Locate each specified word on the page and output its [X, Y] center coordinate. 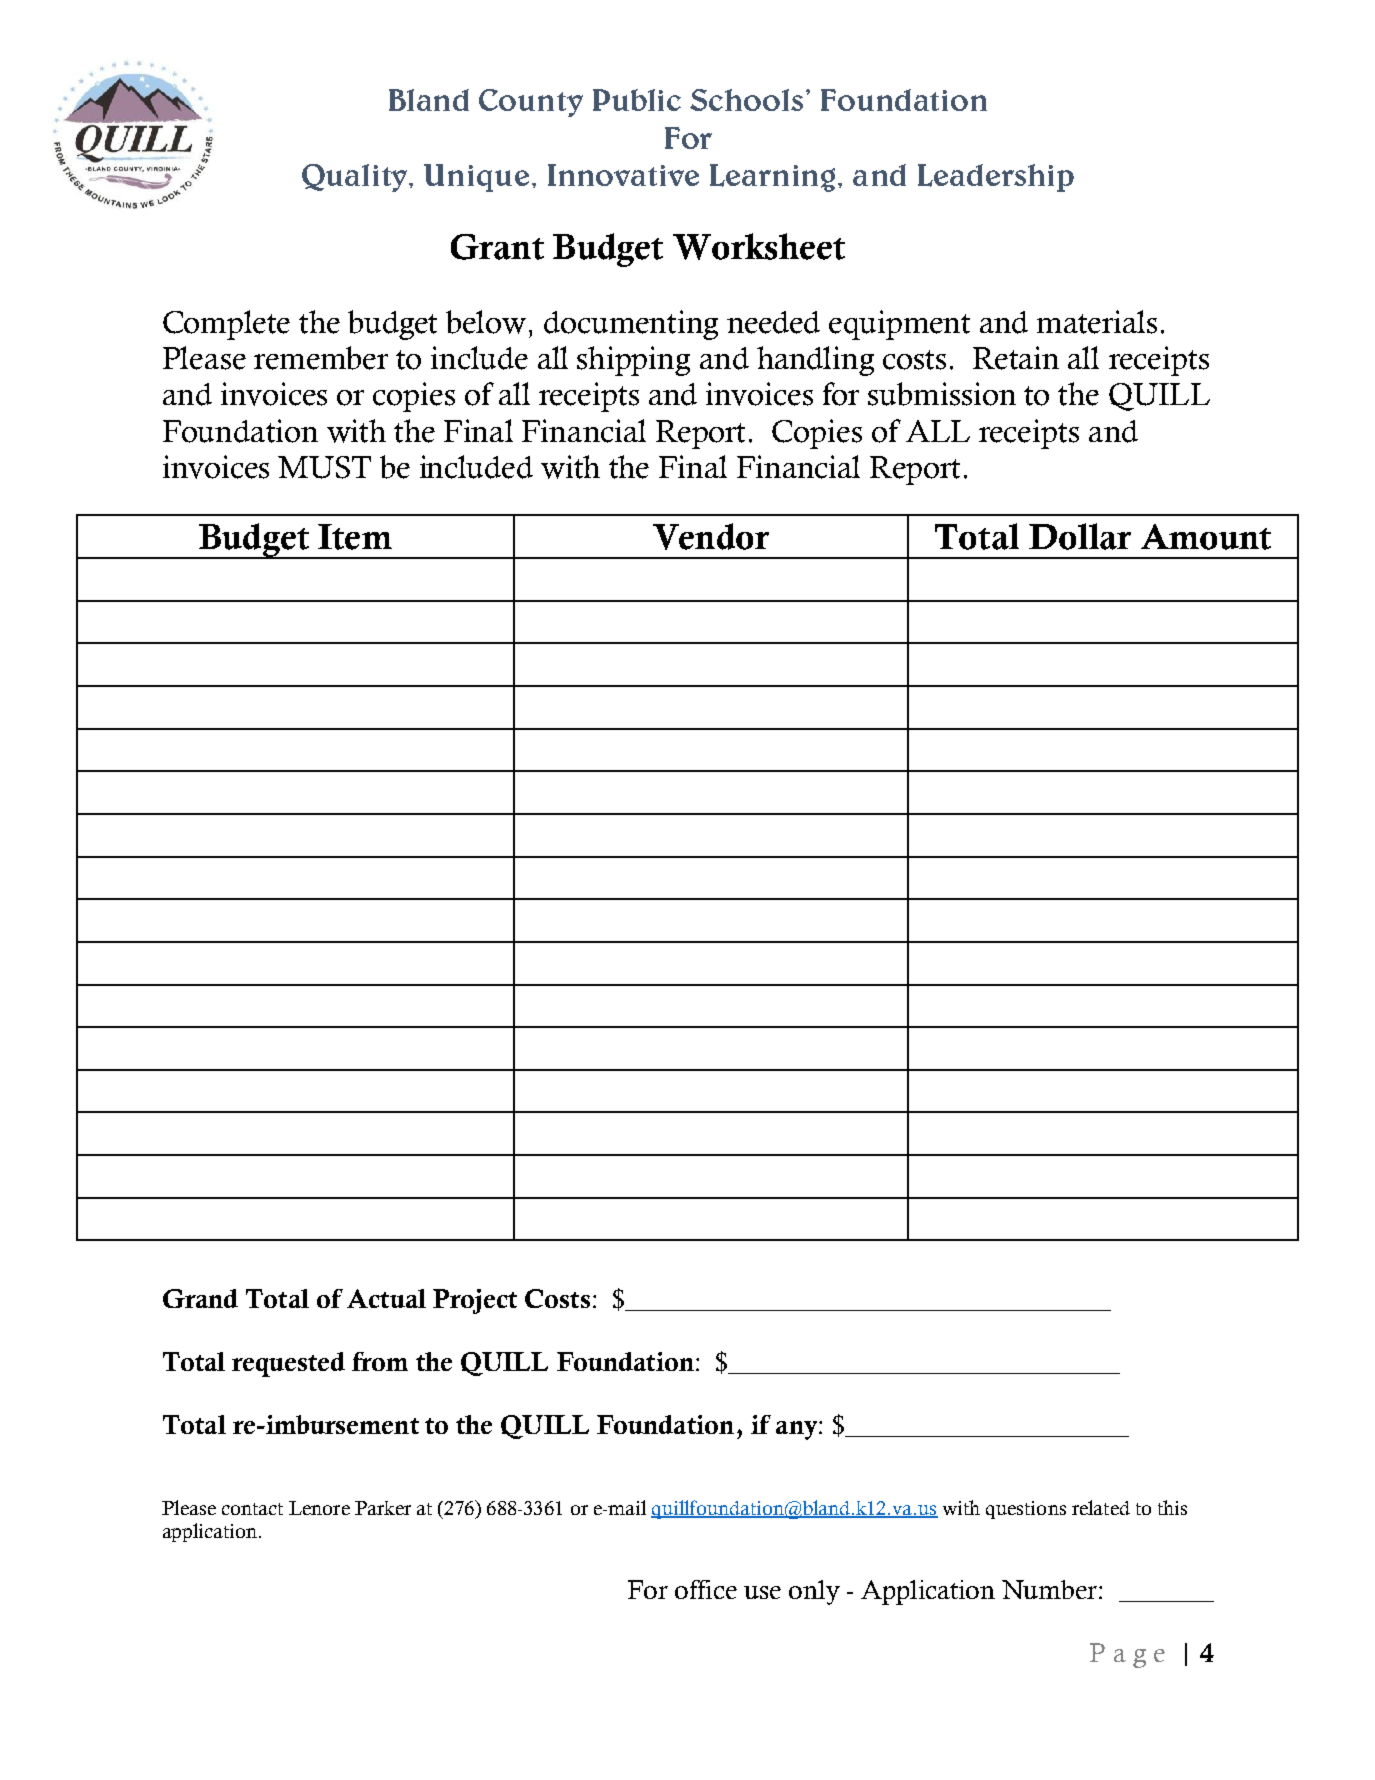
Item [355, 537]
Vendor [711, 536]
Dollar [1080, 536]
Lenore [319, 1508]
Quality [356, 178]
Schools [746, 100]
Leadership [996, 178]
